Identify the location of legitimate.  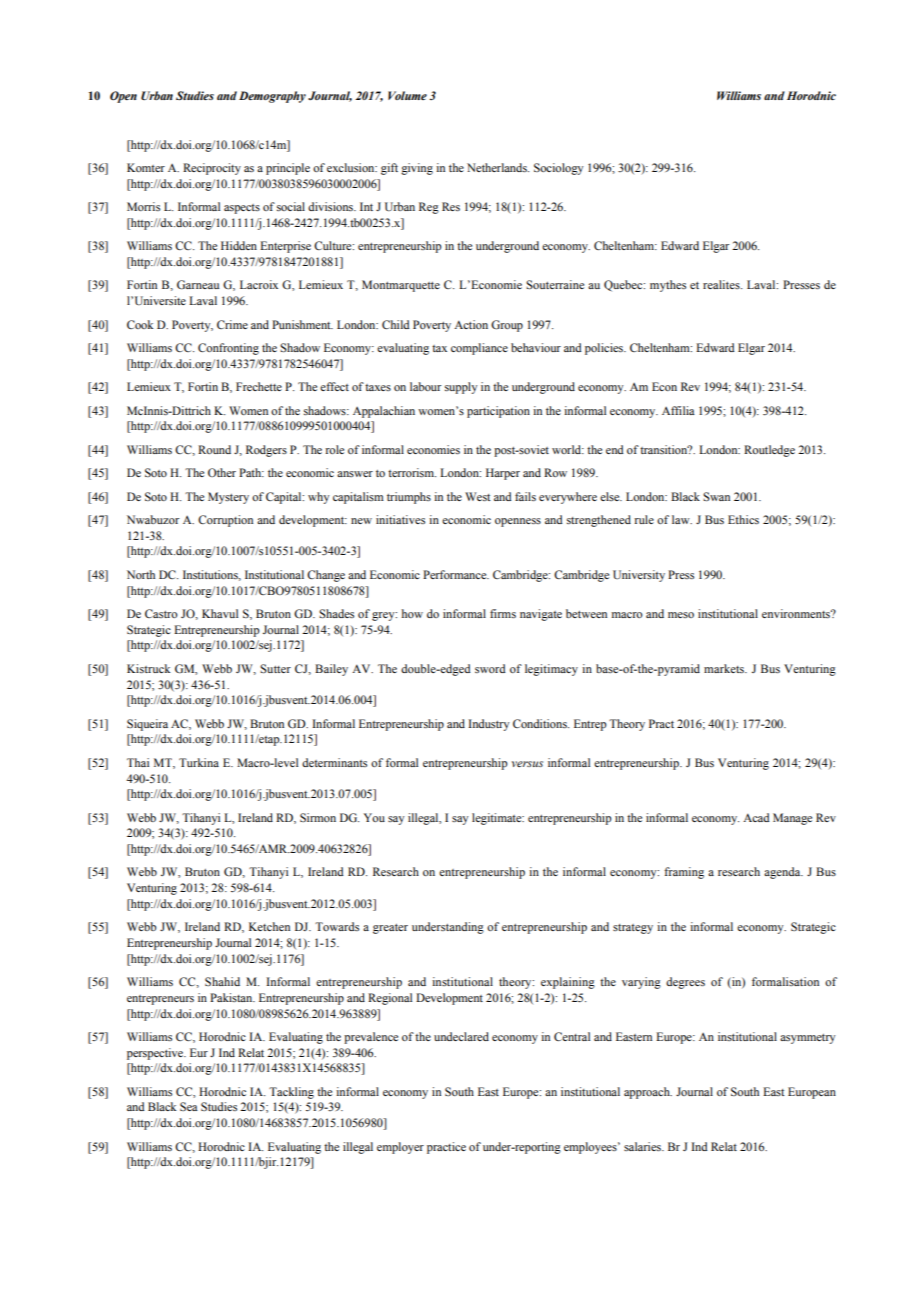
(498, 819).
